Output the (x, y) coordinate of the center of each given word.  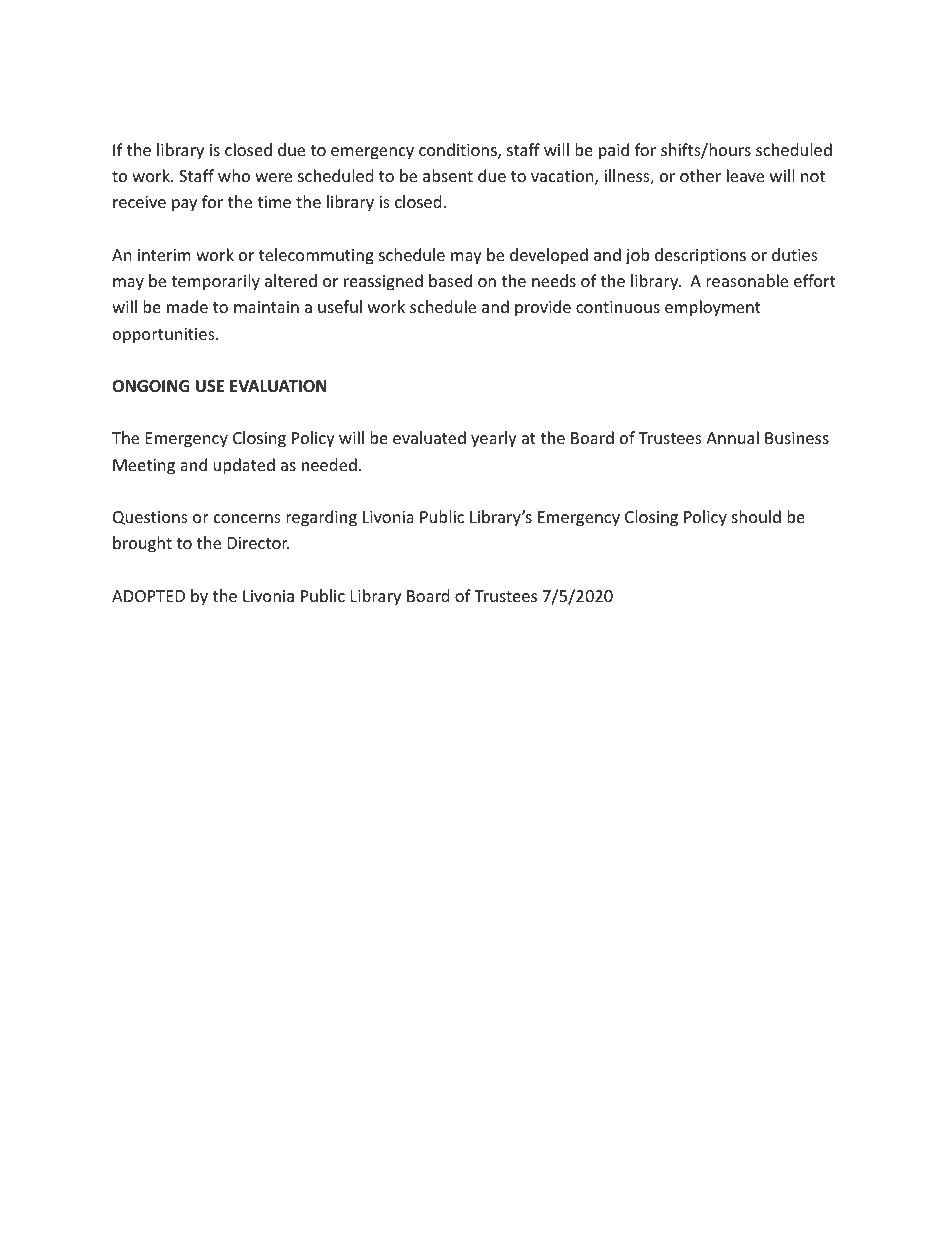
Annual (732, 437)
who (234, 175)
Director (259, 543)
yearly (494, 439)
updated (244, 466)
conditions (459, 151)
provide (543, 308)
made (187, 306)
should (756, 516)
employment (713, 308)
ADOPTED (148, 596)
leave (745, 175)
